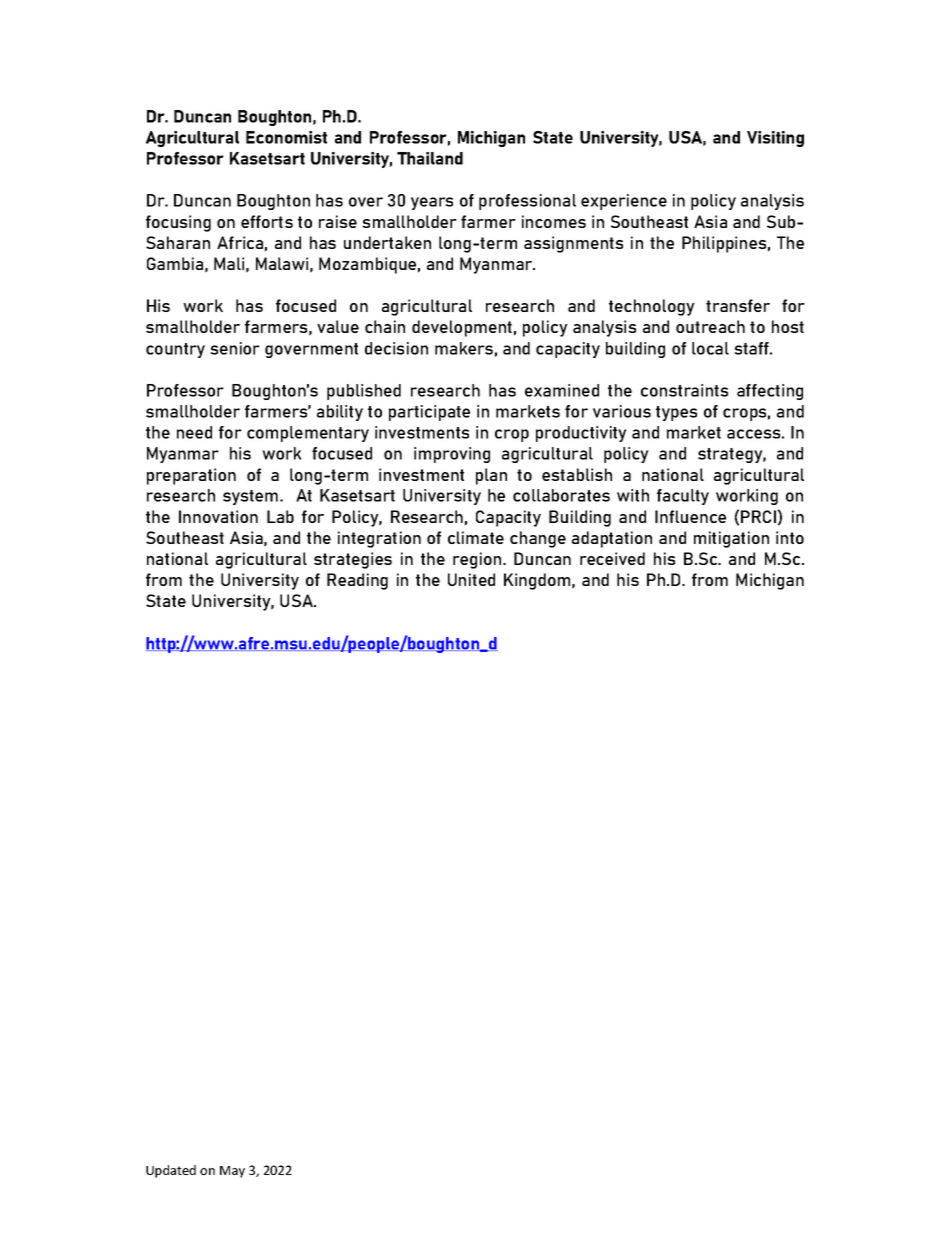 The image size is (952, 1233). What do you see at coordinates (612, 558) in the page?
I see `received` at bounding box center [612, 558].
